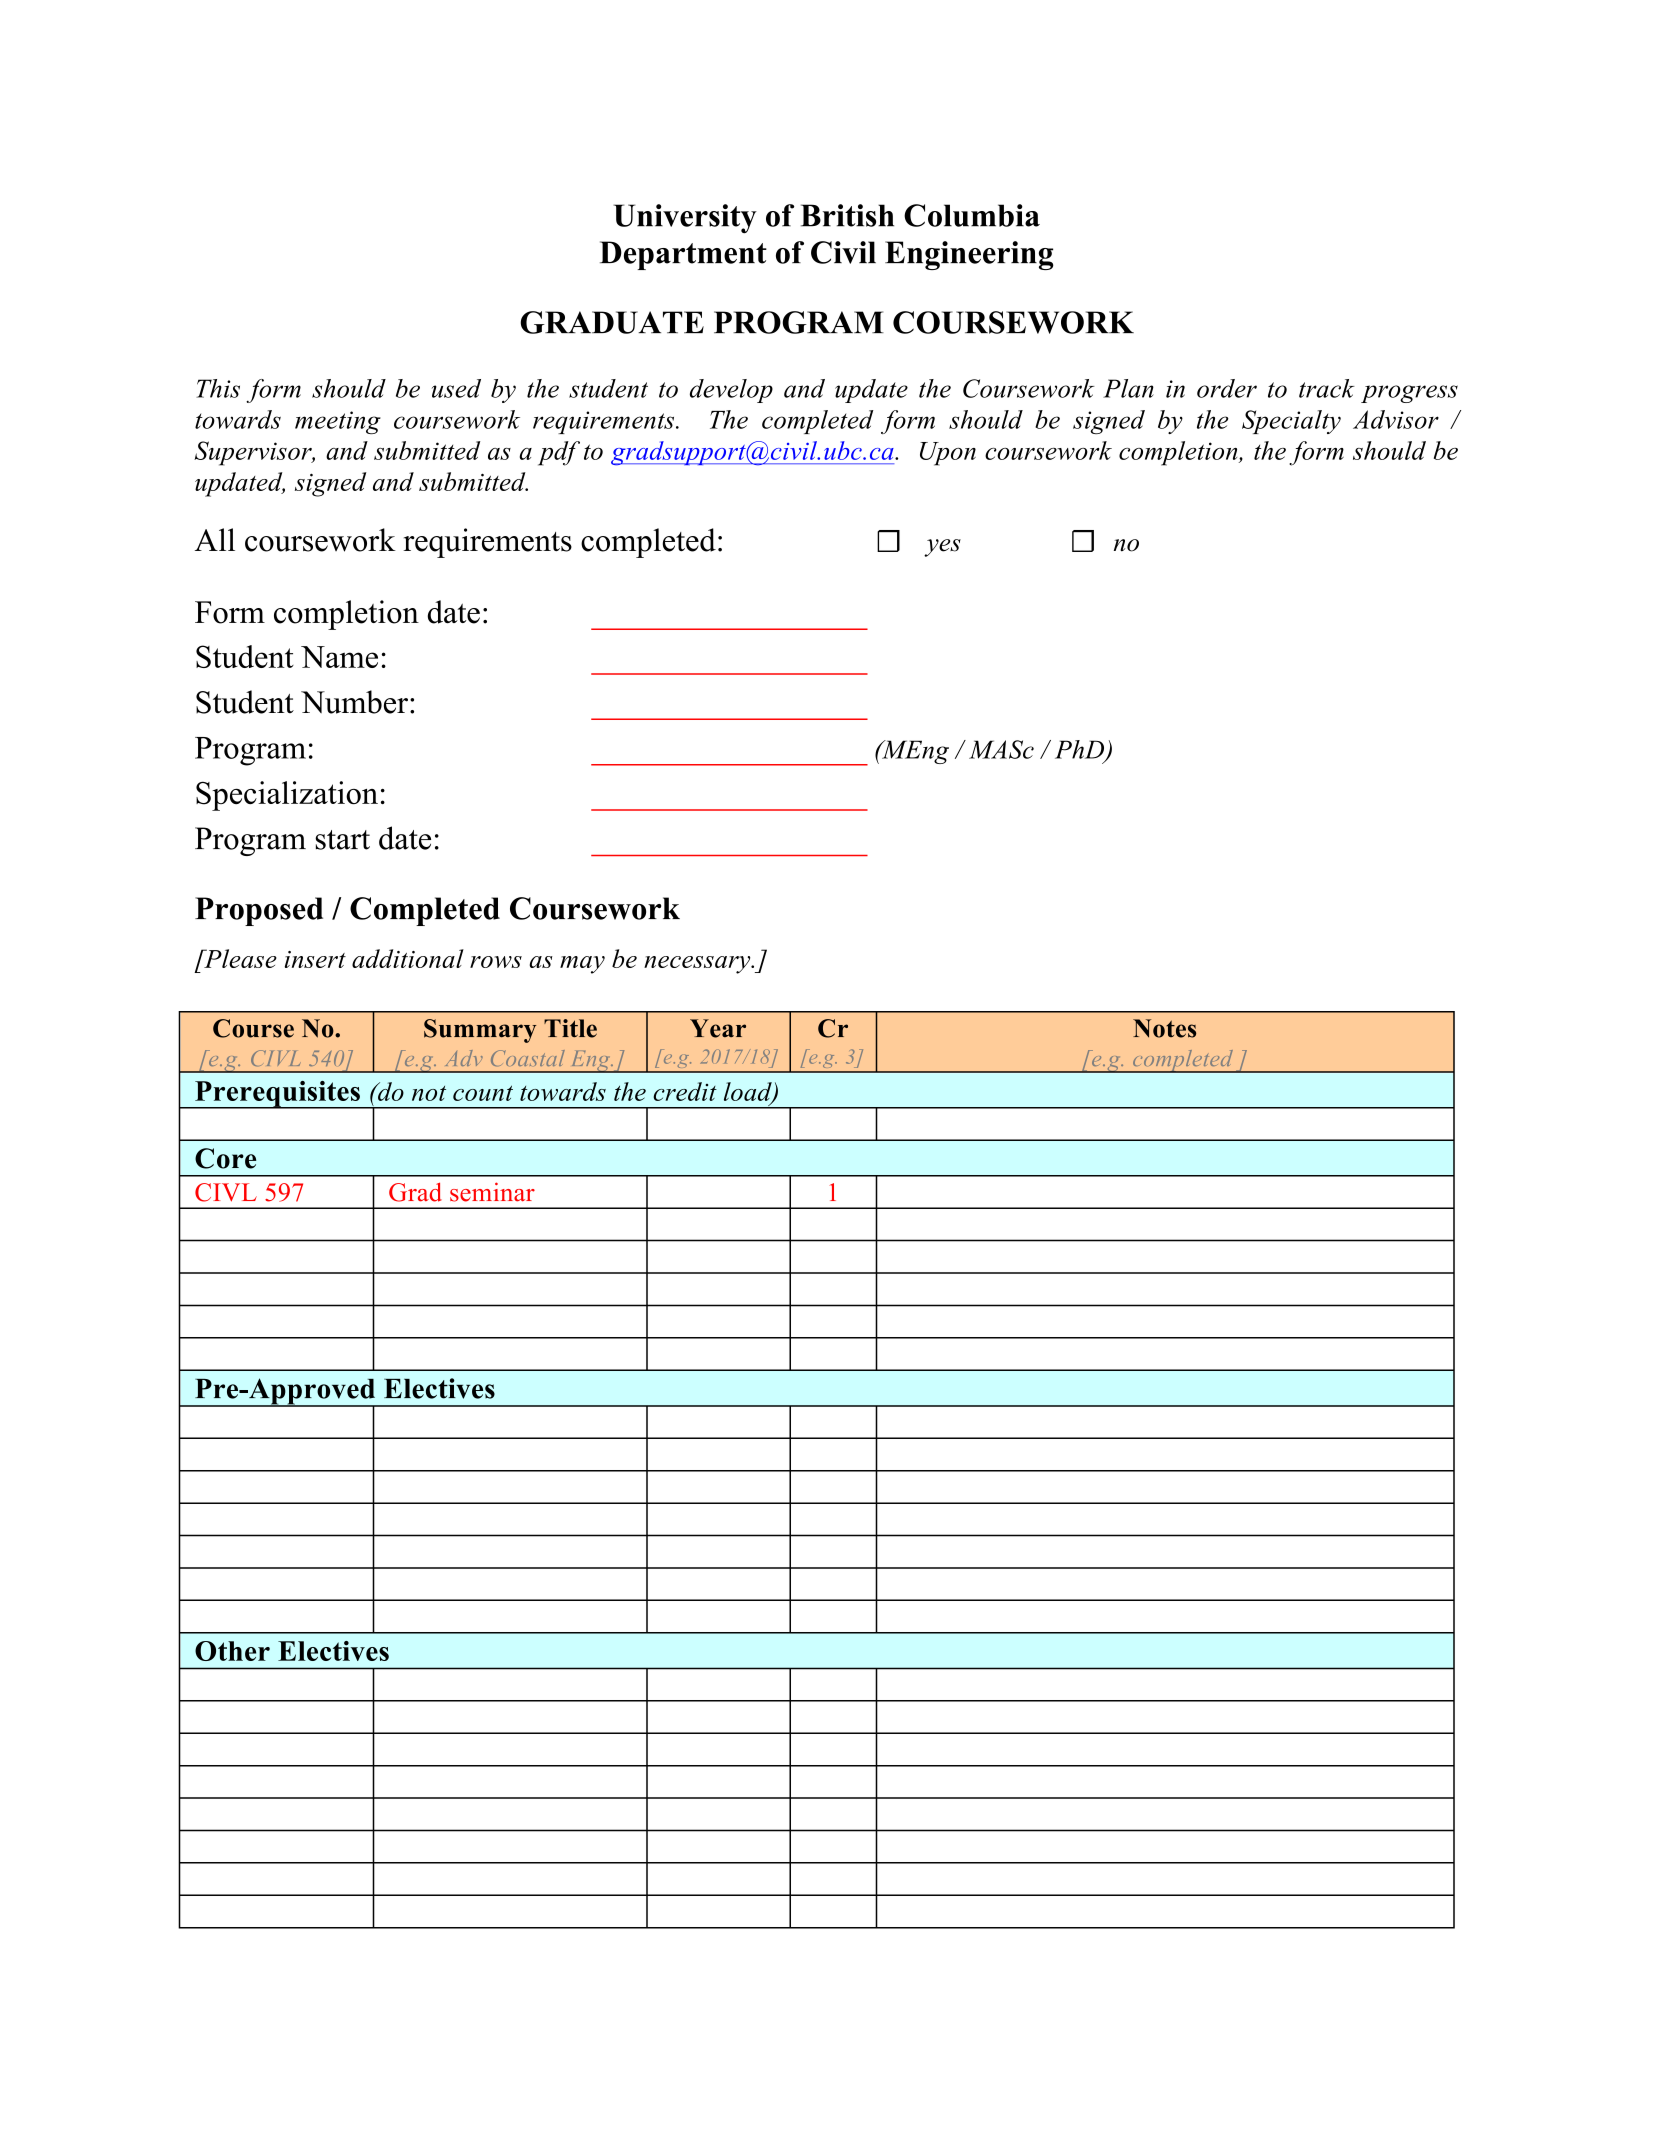 Image resolution: width=1653 pixels, height=2139 pixels. I want to click on order, so click(1227, 388).
